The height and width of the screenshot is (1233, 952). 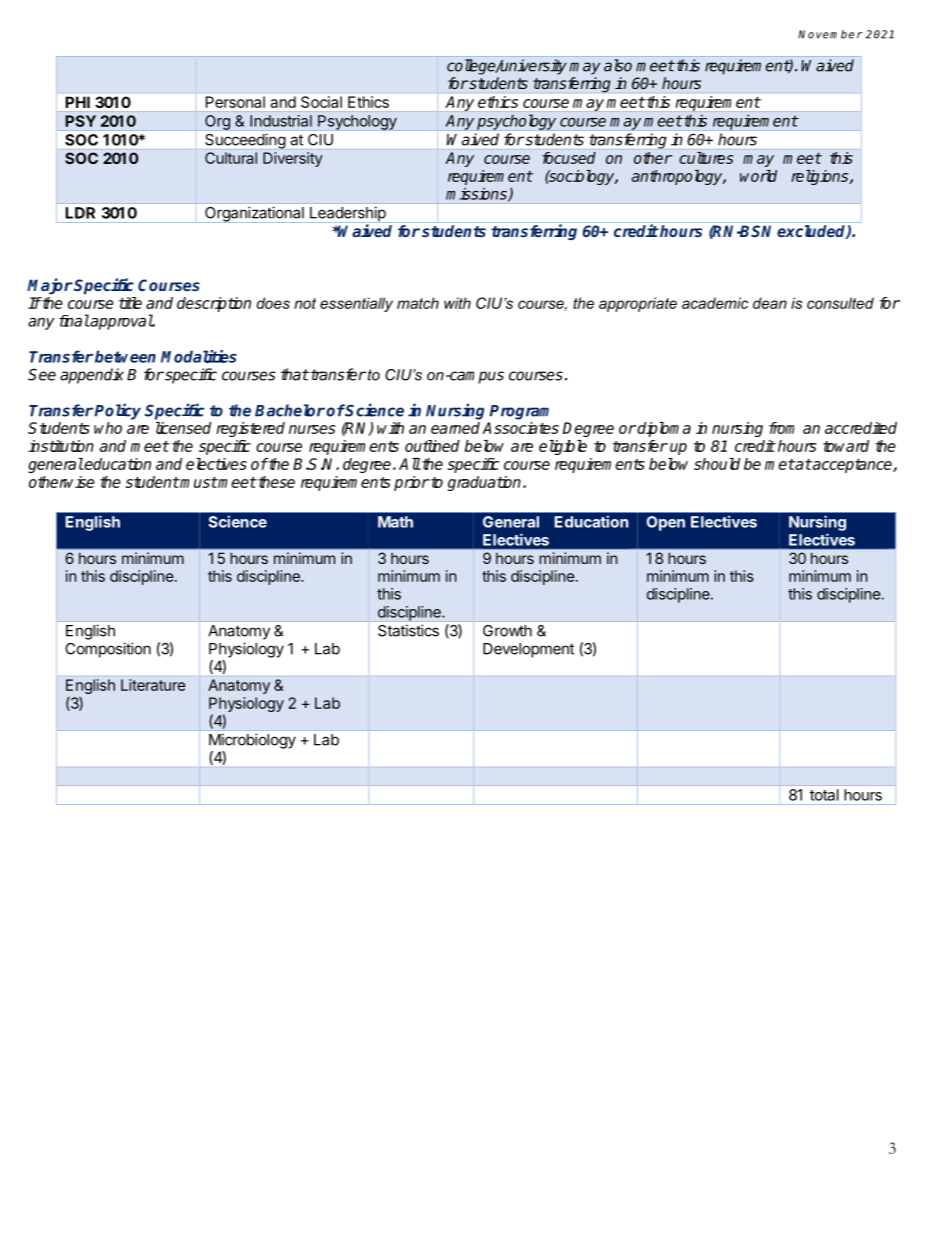 What do you see at coordinates (130, 303) in the screenshot?
I see `title` at bounding box center [130, 303].
